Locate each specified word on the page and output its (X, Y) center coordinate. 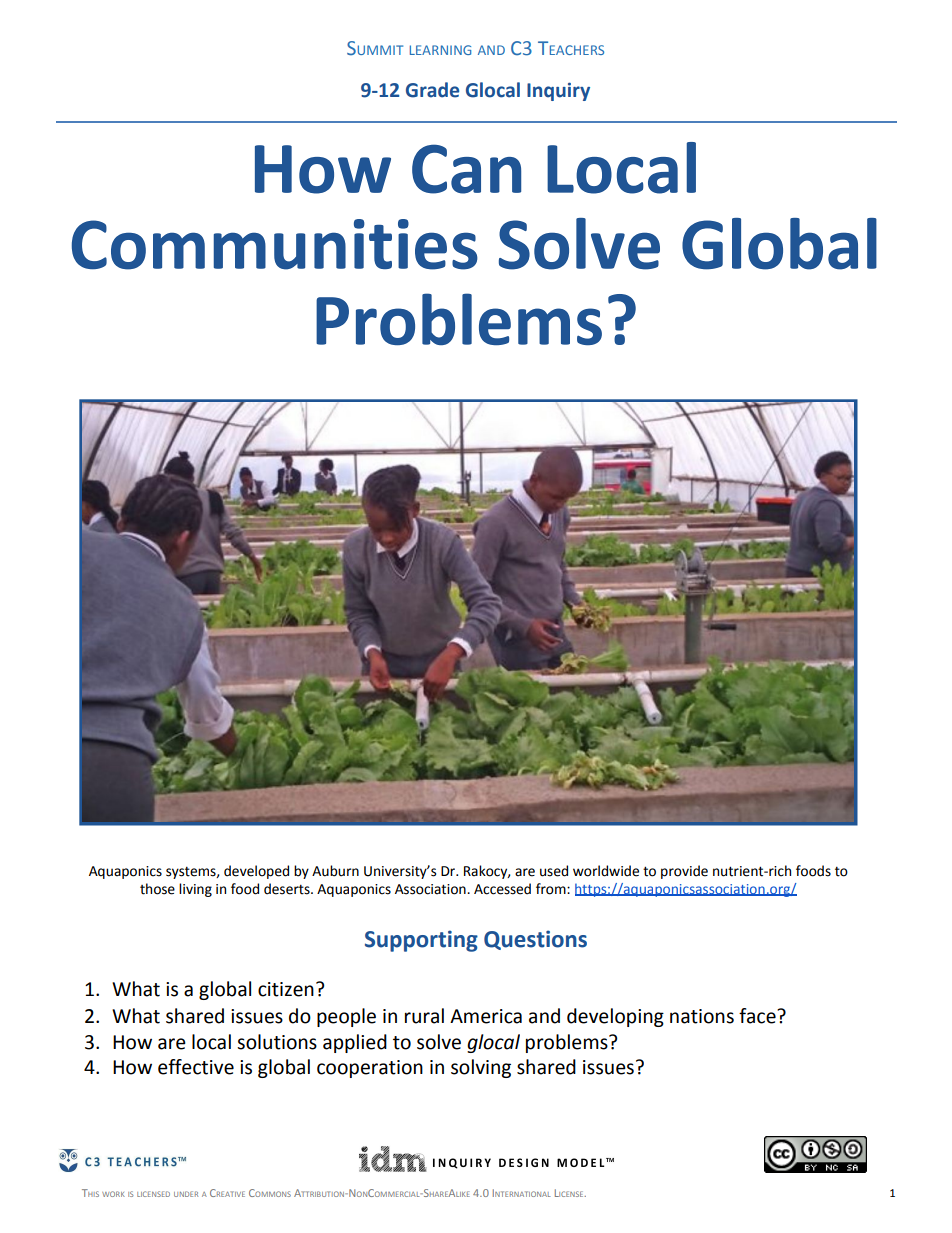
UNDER (186, 1194)
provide (684, 872)
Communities (275, 244)
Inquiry (558, 91)
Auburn (335, 871)
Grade (432, 90)
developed (256, 872)
